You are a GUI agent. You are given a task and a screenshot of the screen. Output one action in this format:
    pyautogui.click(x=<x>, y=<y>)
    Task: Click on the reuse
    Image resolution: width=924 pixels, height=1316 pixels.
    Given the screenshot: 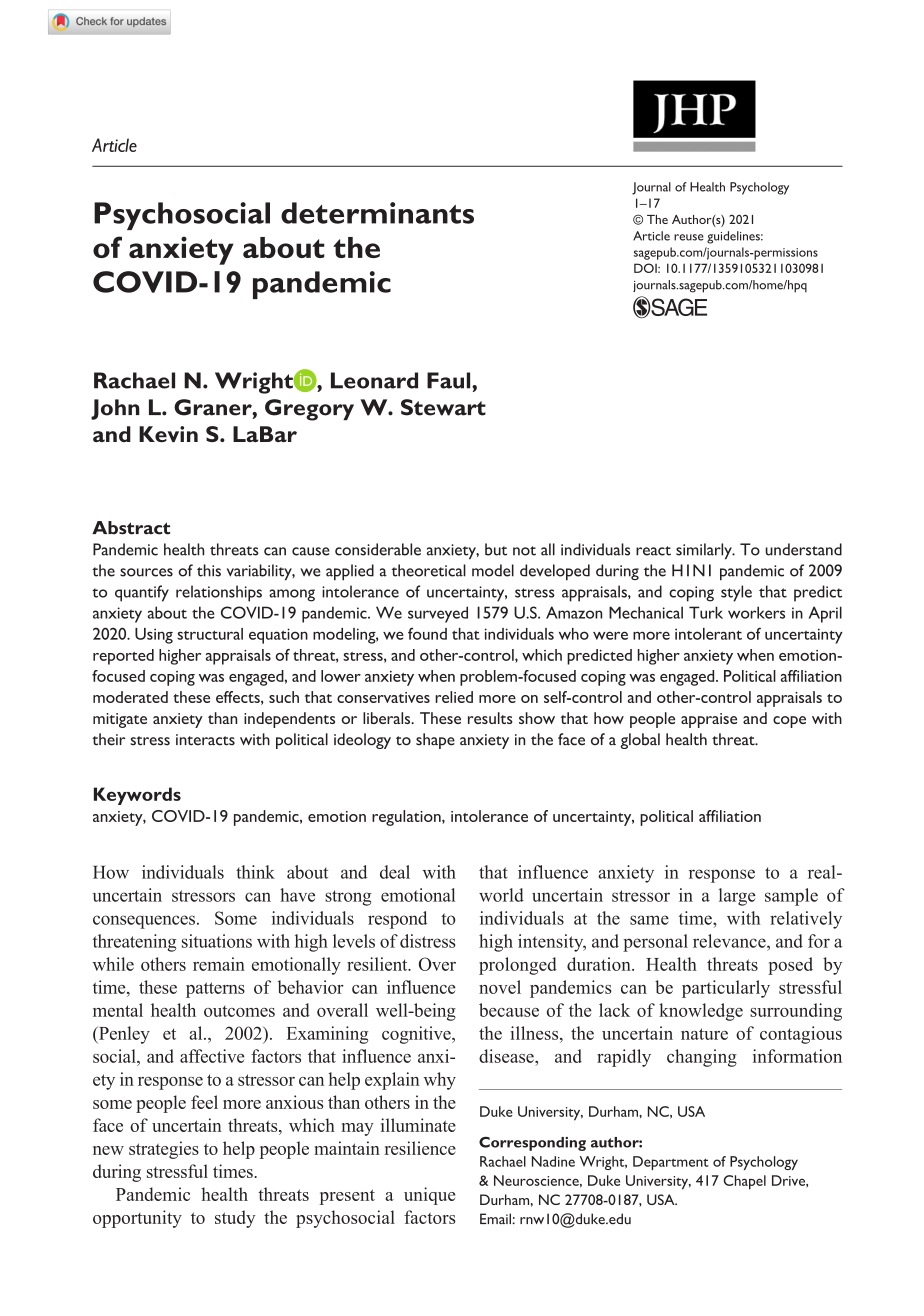 What is the action you would take?
    pyautogui.click(x=689, y=237)
